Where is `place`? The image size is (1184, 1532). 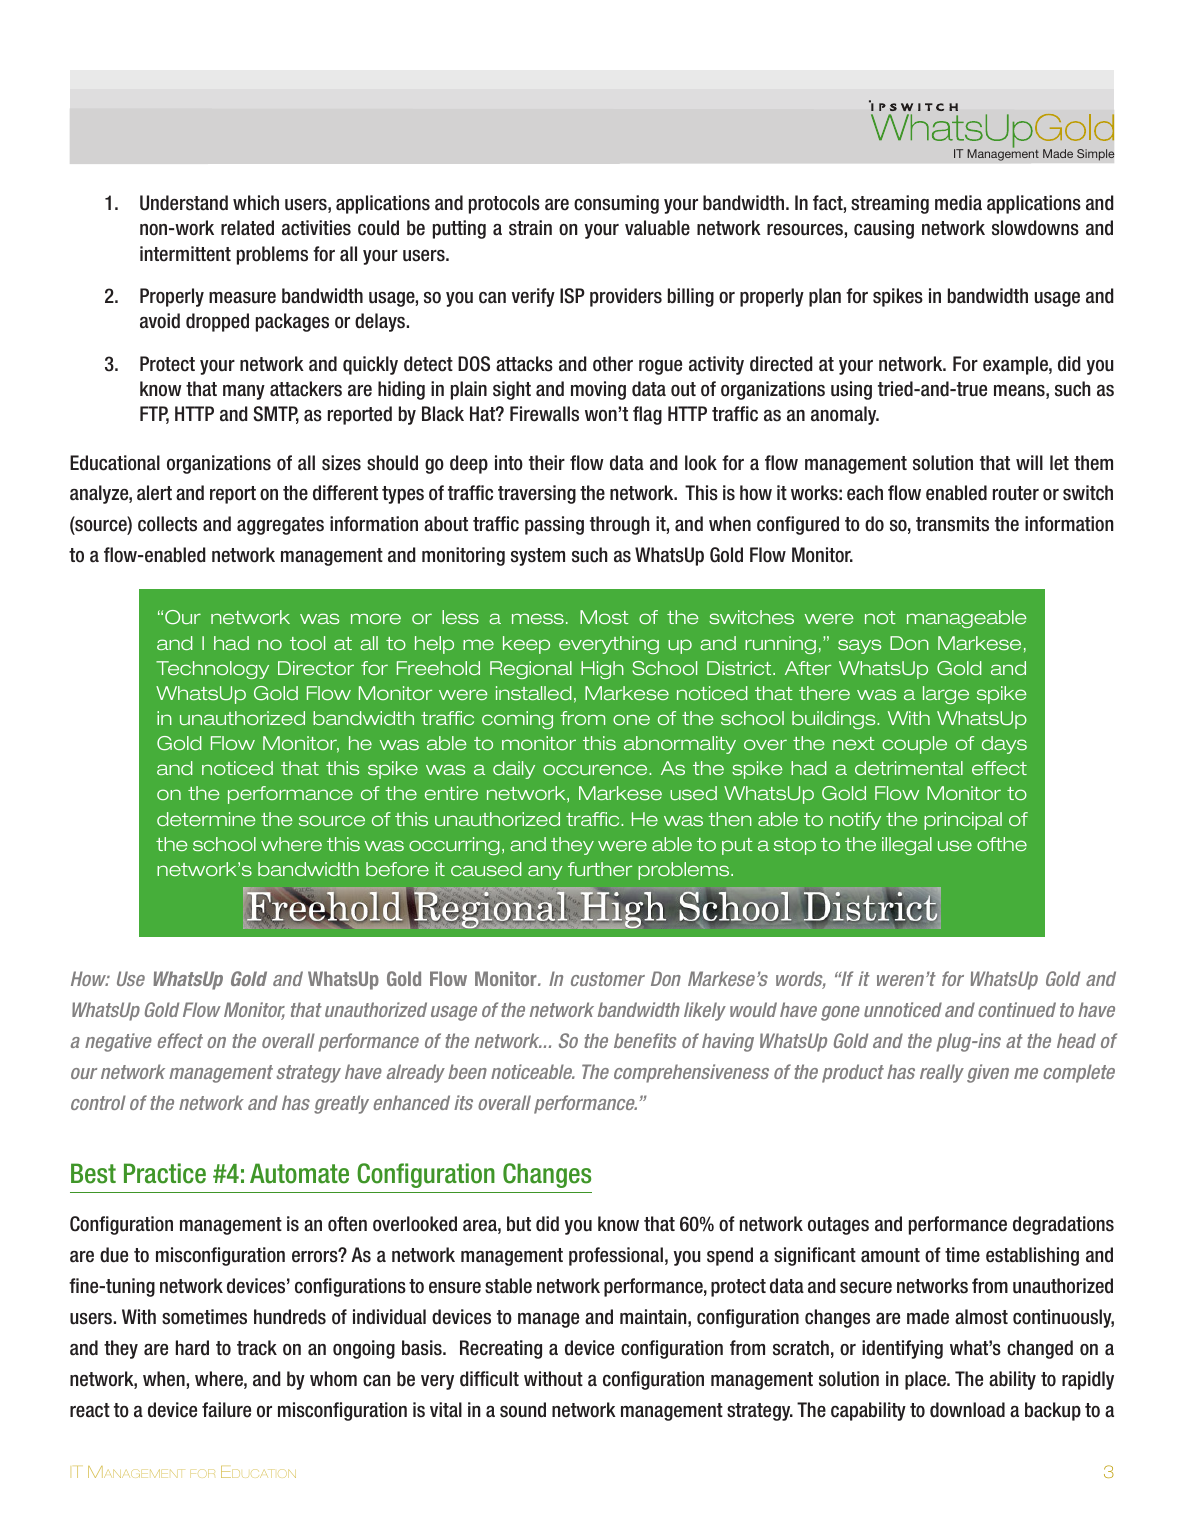
place is located at coordinates (926, 1380).
